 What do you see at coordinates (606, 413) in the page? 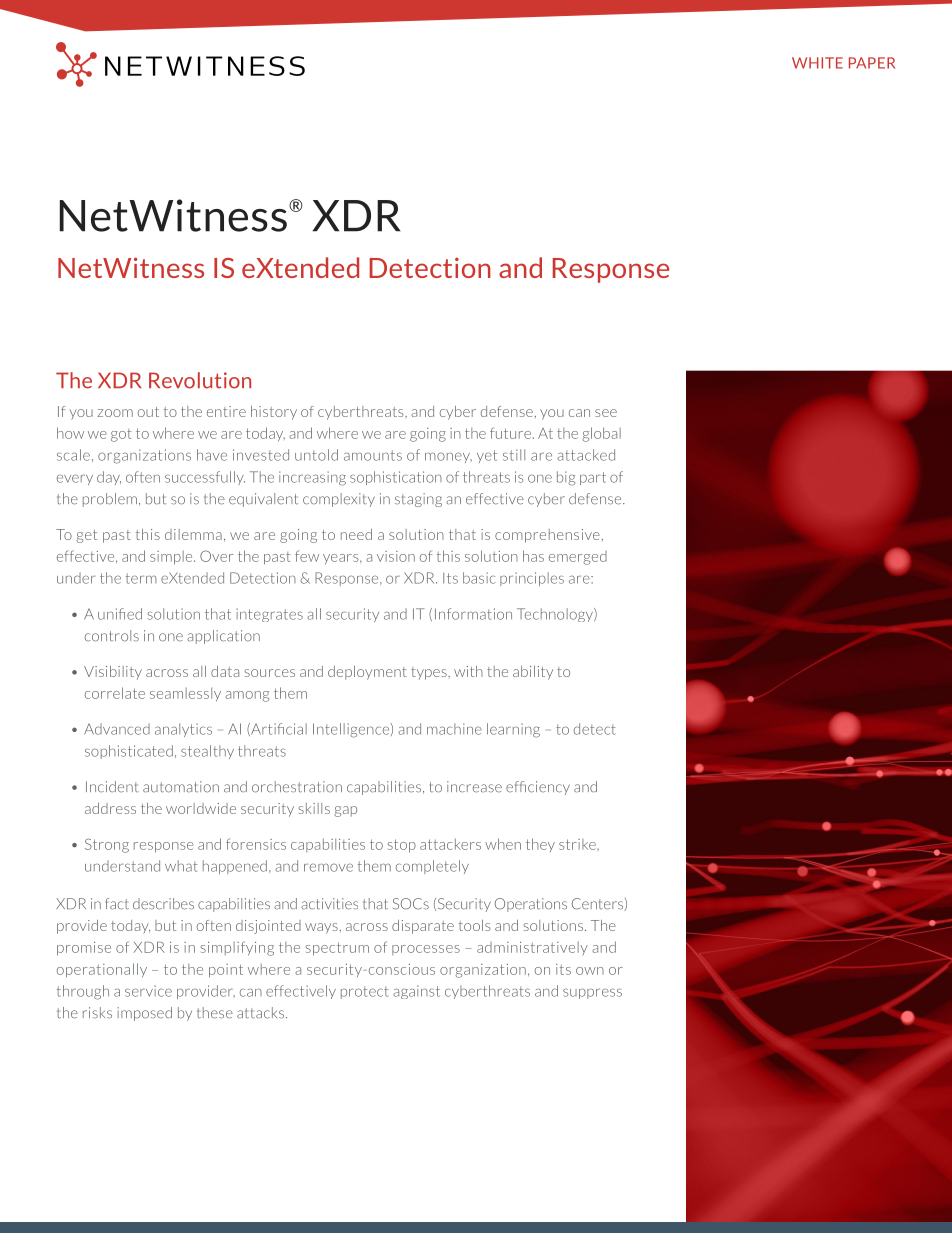
I see `see` at bounding box center [606, 413].
